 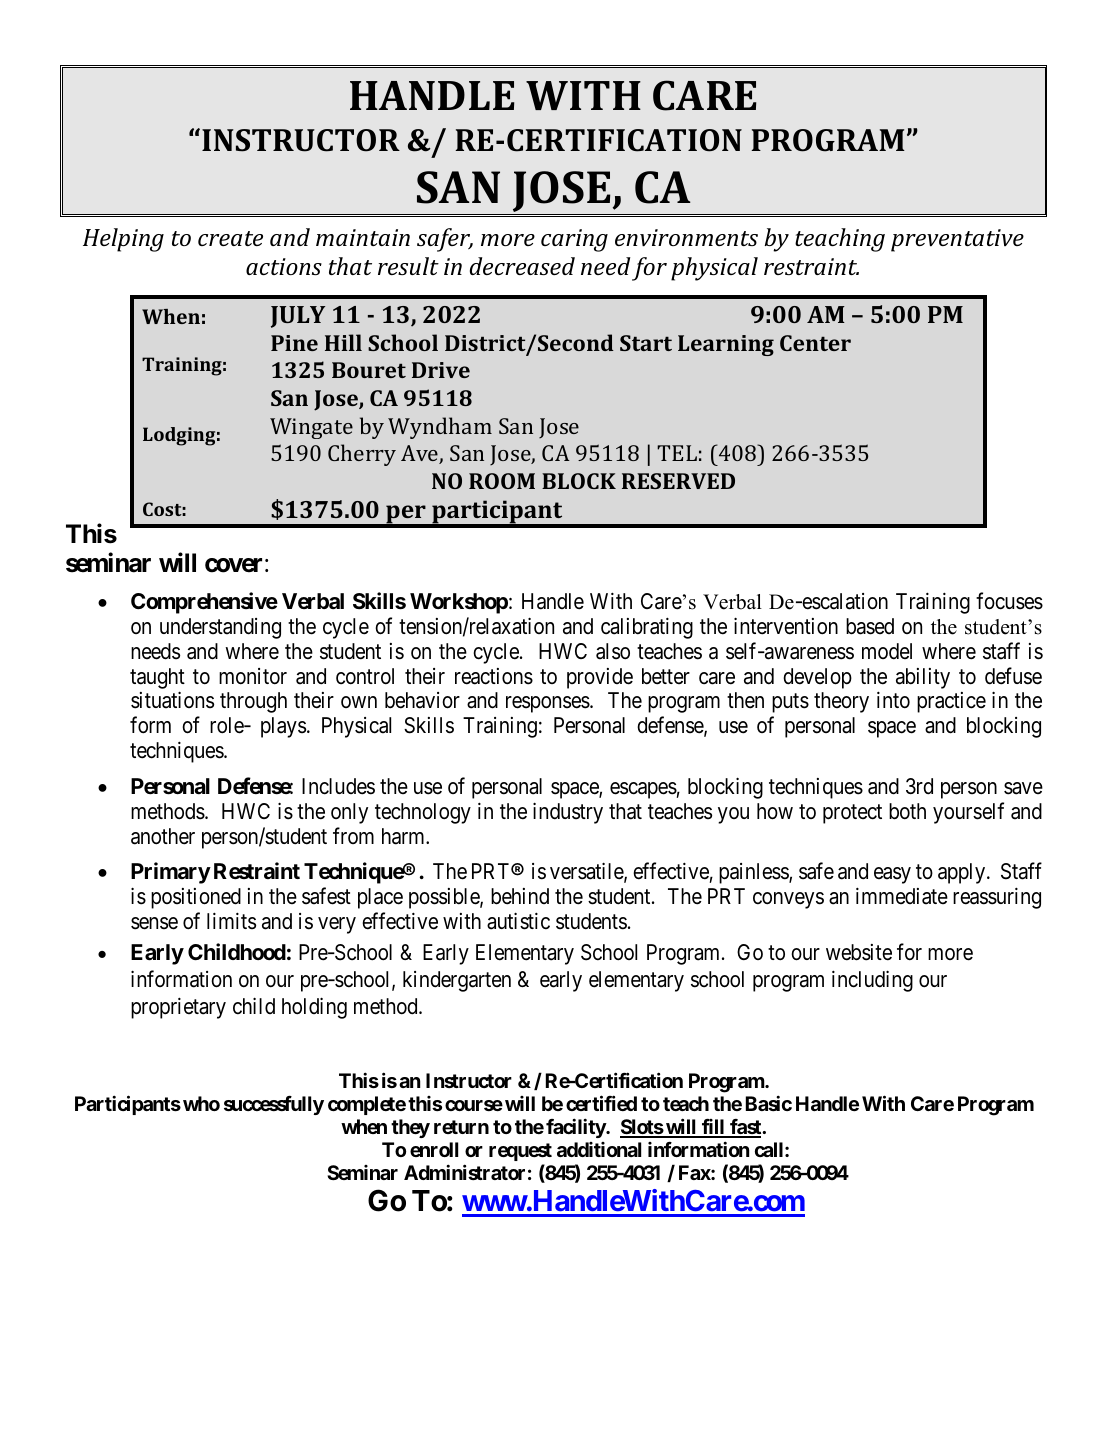 I want to click on Center, so click(x=815, y=343).
